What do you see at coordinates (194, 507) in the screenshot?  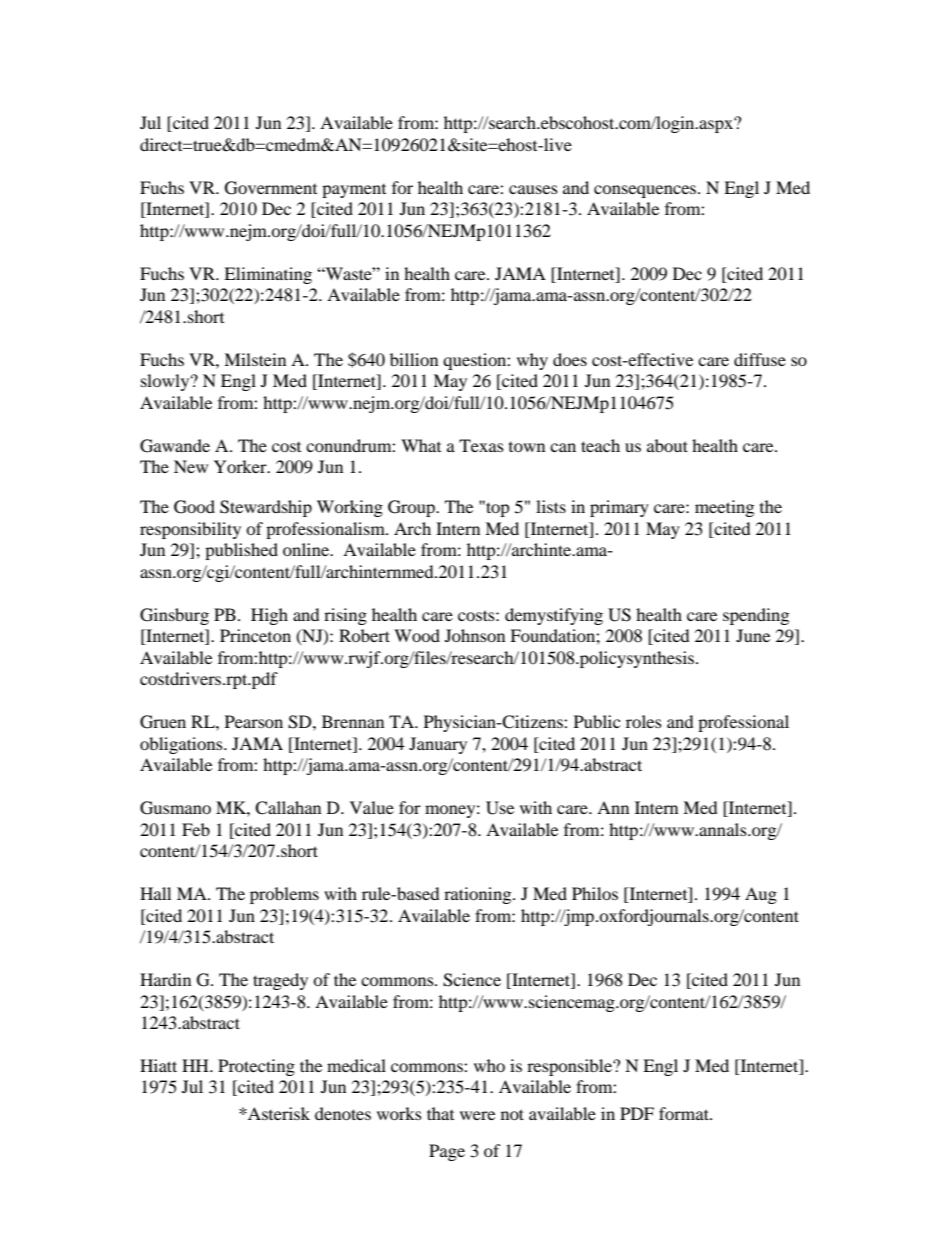 I see `Good` at bounding box center [194, 507].
